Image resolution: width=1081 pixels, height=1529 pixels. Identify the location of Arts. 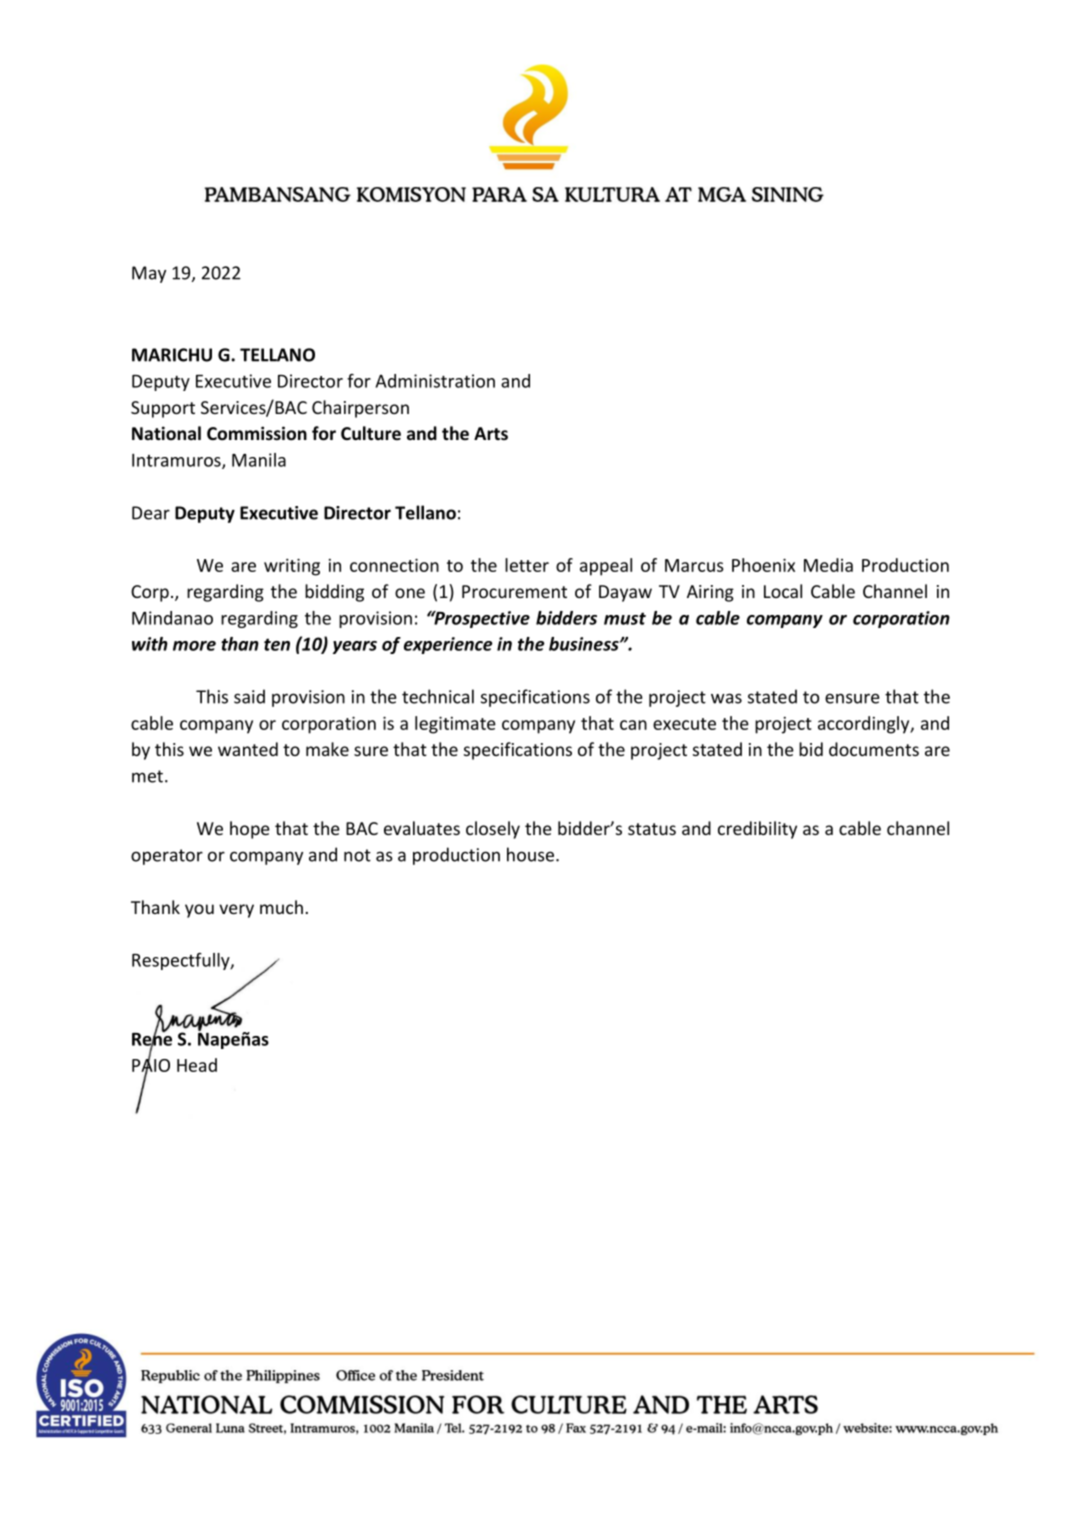
(491, 433).
